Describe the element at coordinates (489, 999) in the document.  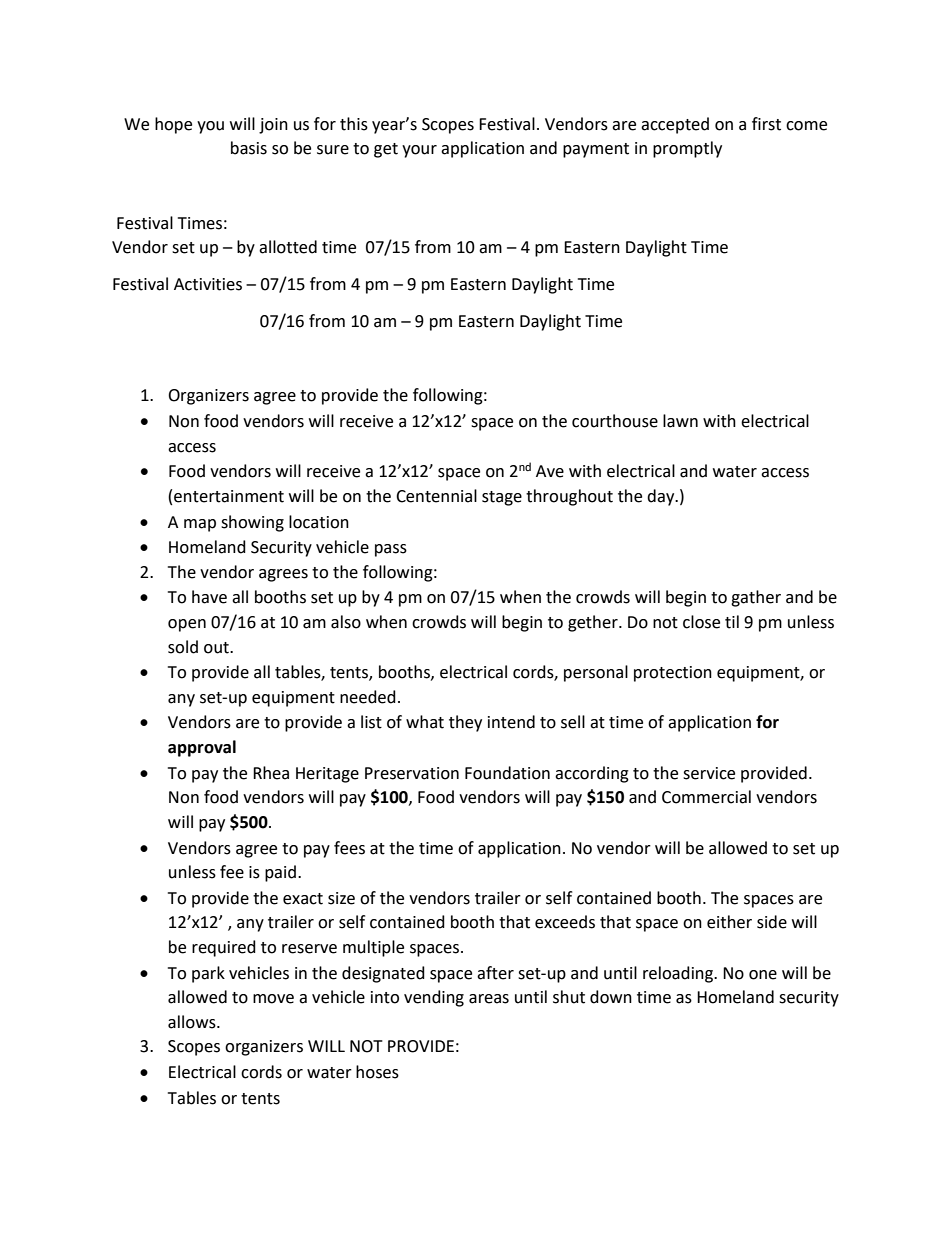
I see `areas` at that location.
